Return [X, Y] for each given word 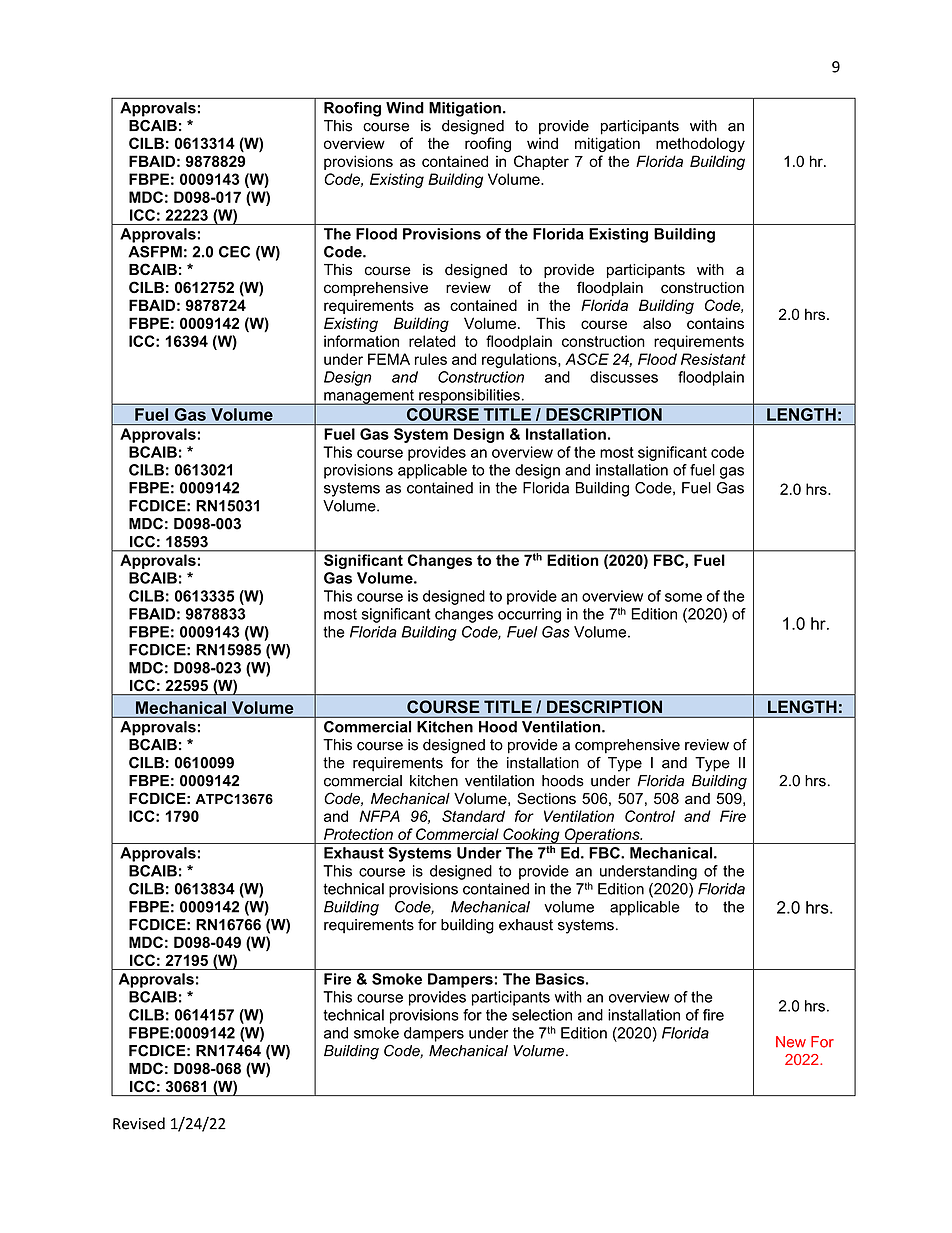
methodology [700, 144]
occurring [529, 615]
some [683, 597]
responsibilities [469, 397]
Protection [358, 834]
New [791, 1042]
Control [650, 816]
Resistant [713, 359]
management [369, 397]
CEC [234, 252]
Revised [139, 1123]
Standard [473, 816]
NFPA [379, 816]
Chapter [541, 162]
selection [542, 1015]
